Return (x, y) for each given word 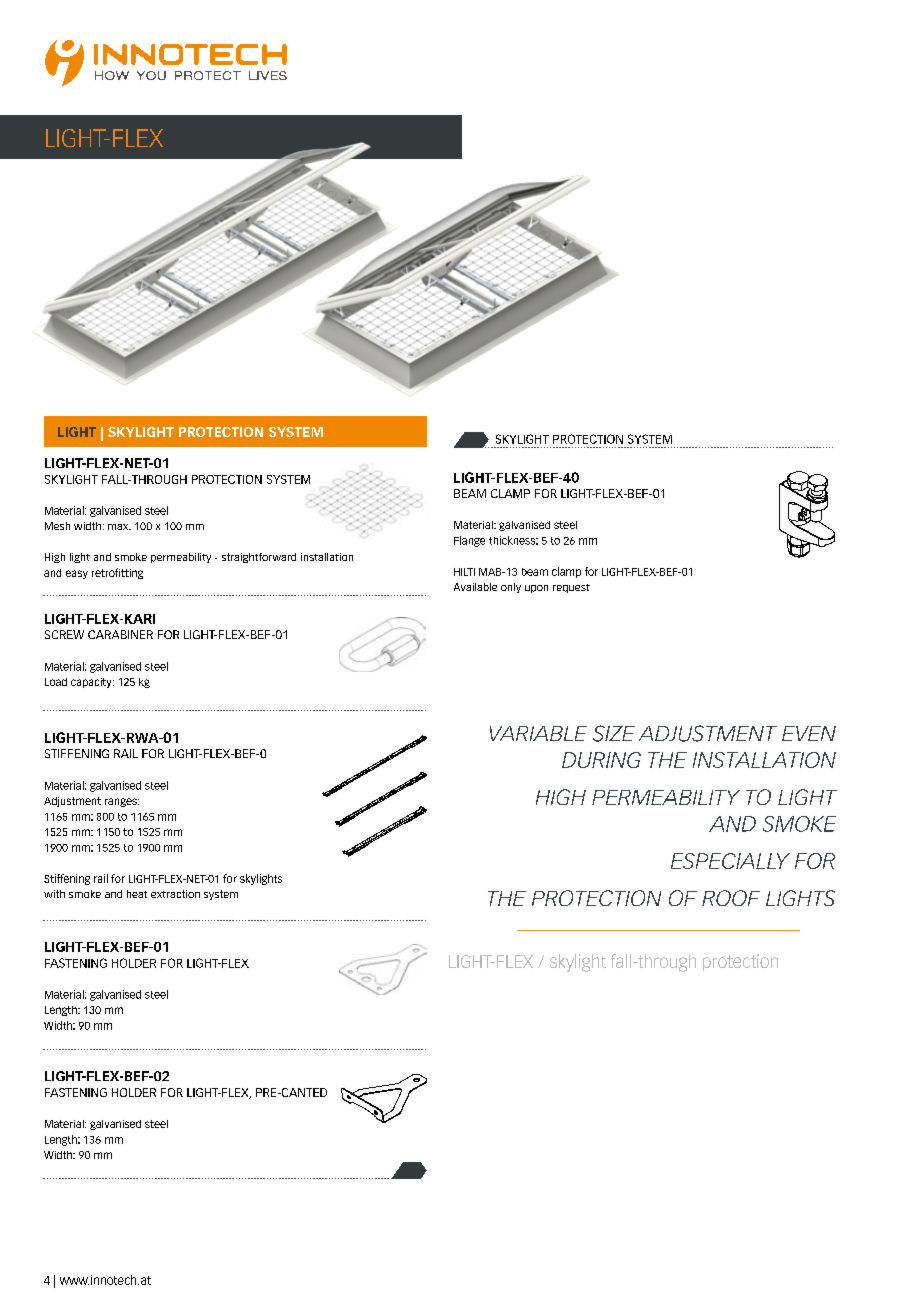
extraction (175, 894)
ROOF (731, 898)
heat (137, 894)
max (119, 527)
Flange (469, 541)
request (571, 588)
